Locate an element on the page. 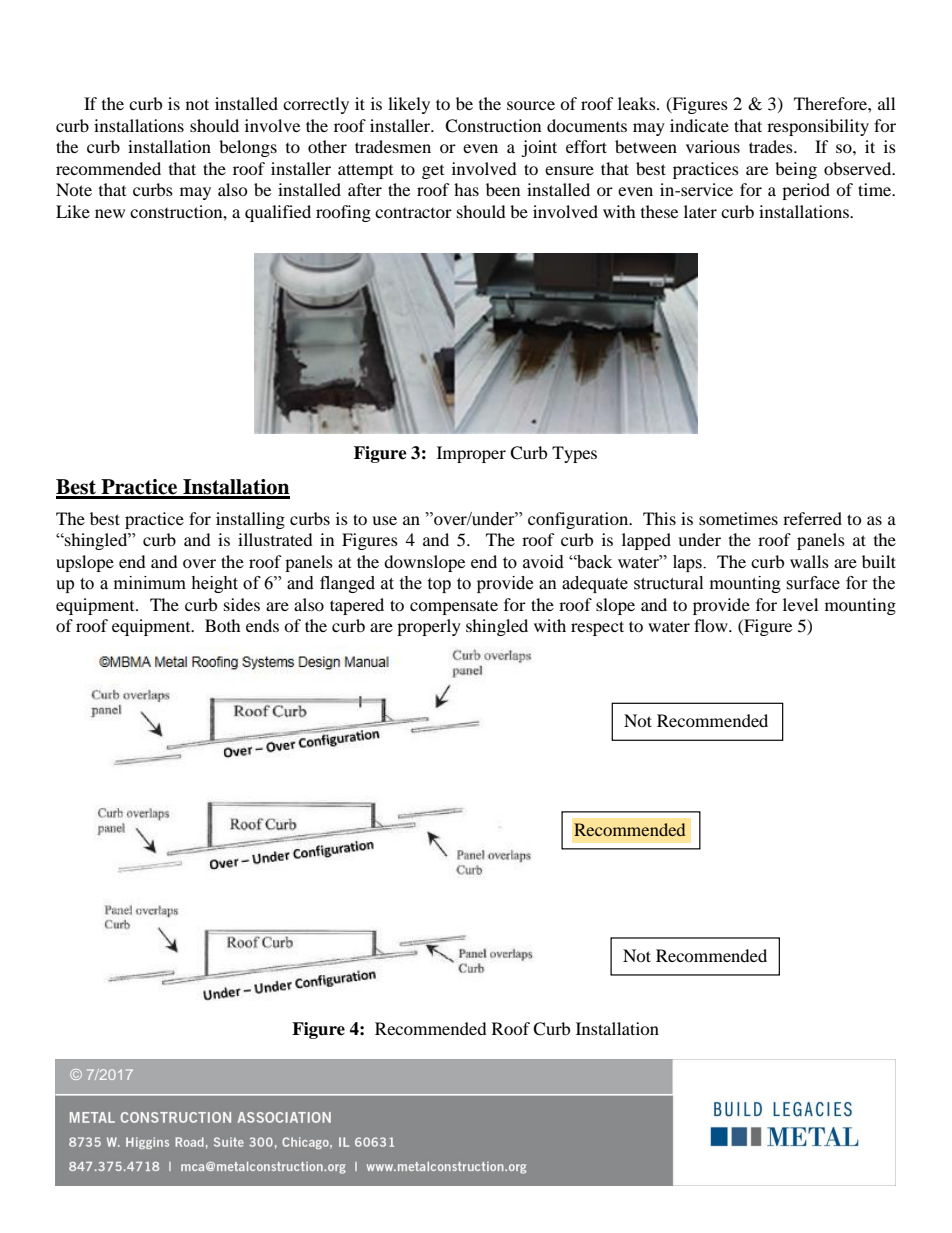 The image size is (952, 1233). Improper is located at coordinates (471, 454).
